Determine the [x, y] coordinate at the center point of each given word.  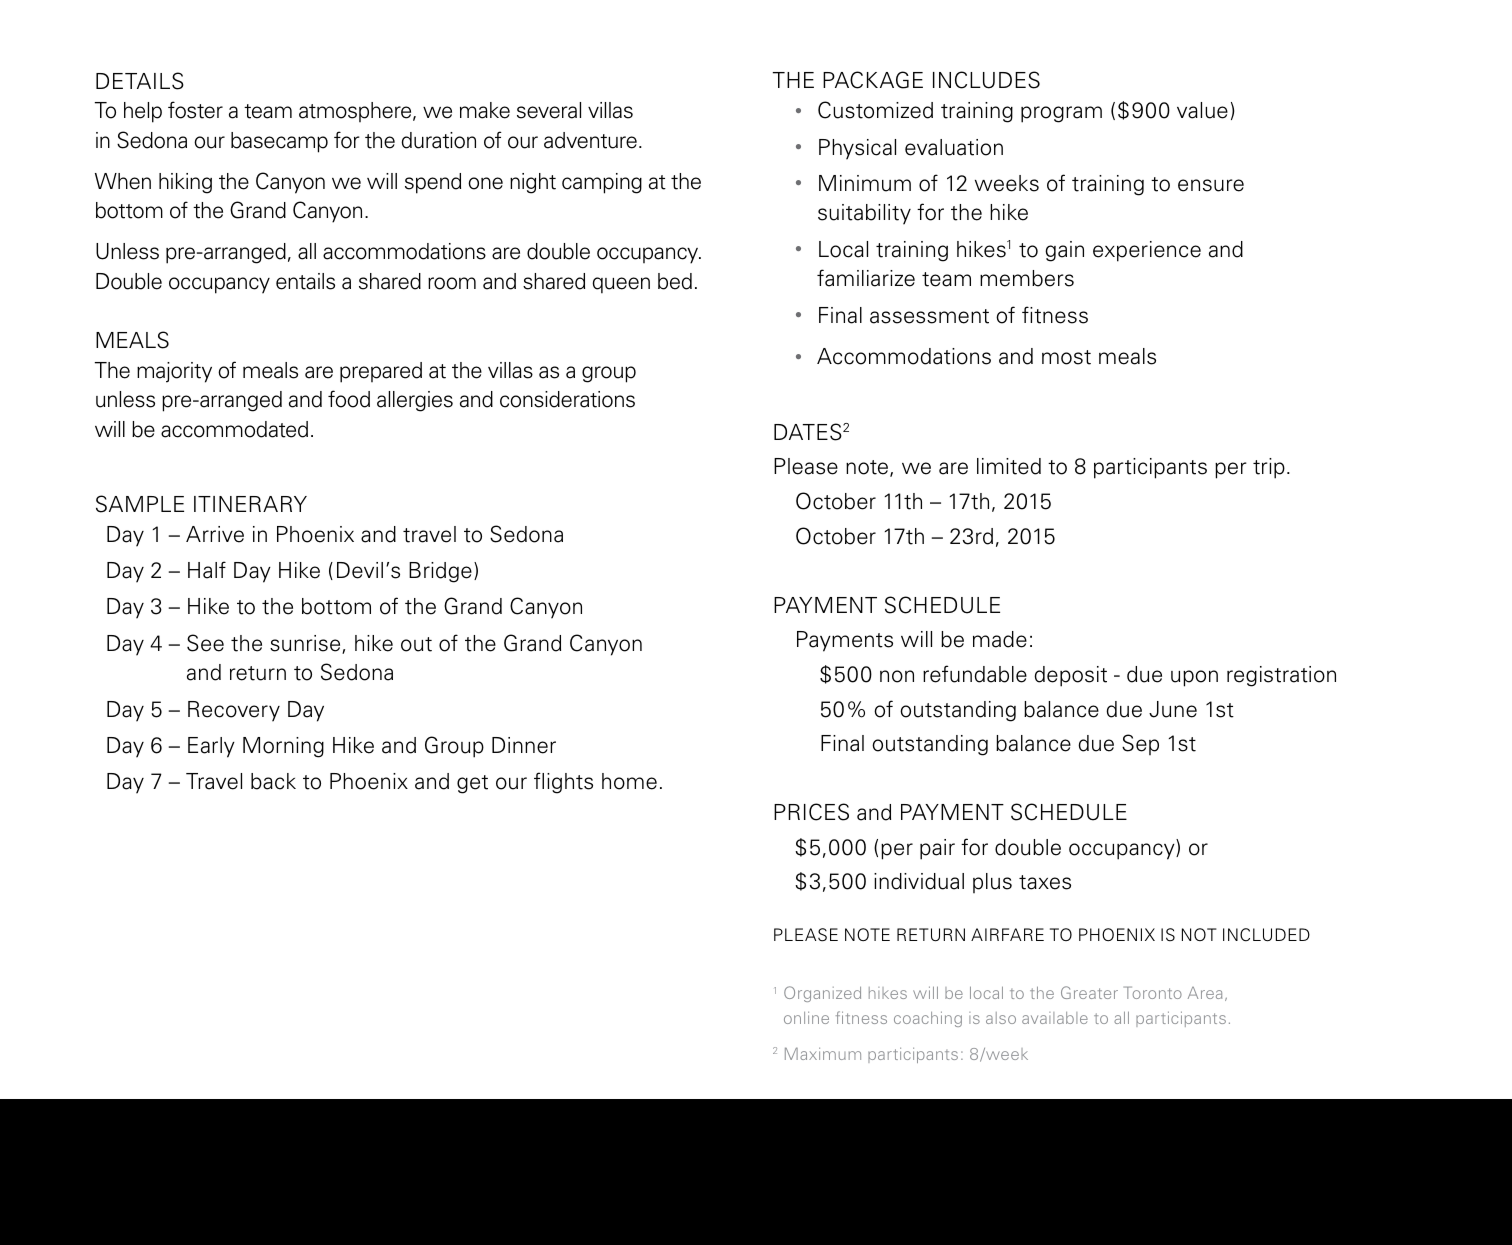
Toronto [1153, 992]
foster [195, 110]
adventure [590, 140]
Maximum [823, 1053]
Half [207, 570]
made [1000, 639]
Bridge [440, 572]
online [806, 1018]
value [1202, 110]
